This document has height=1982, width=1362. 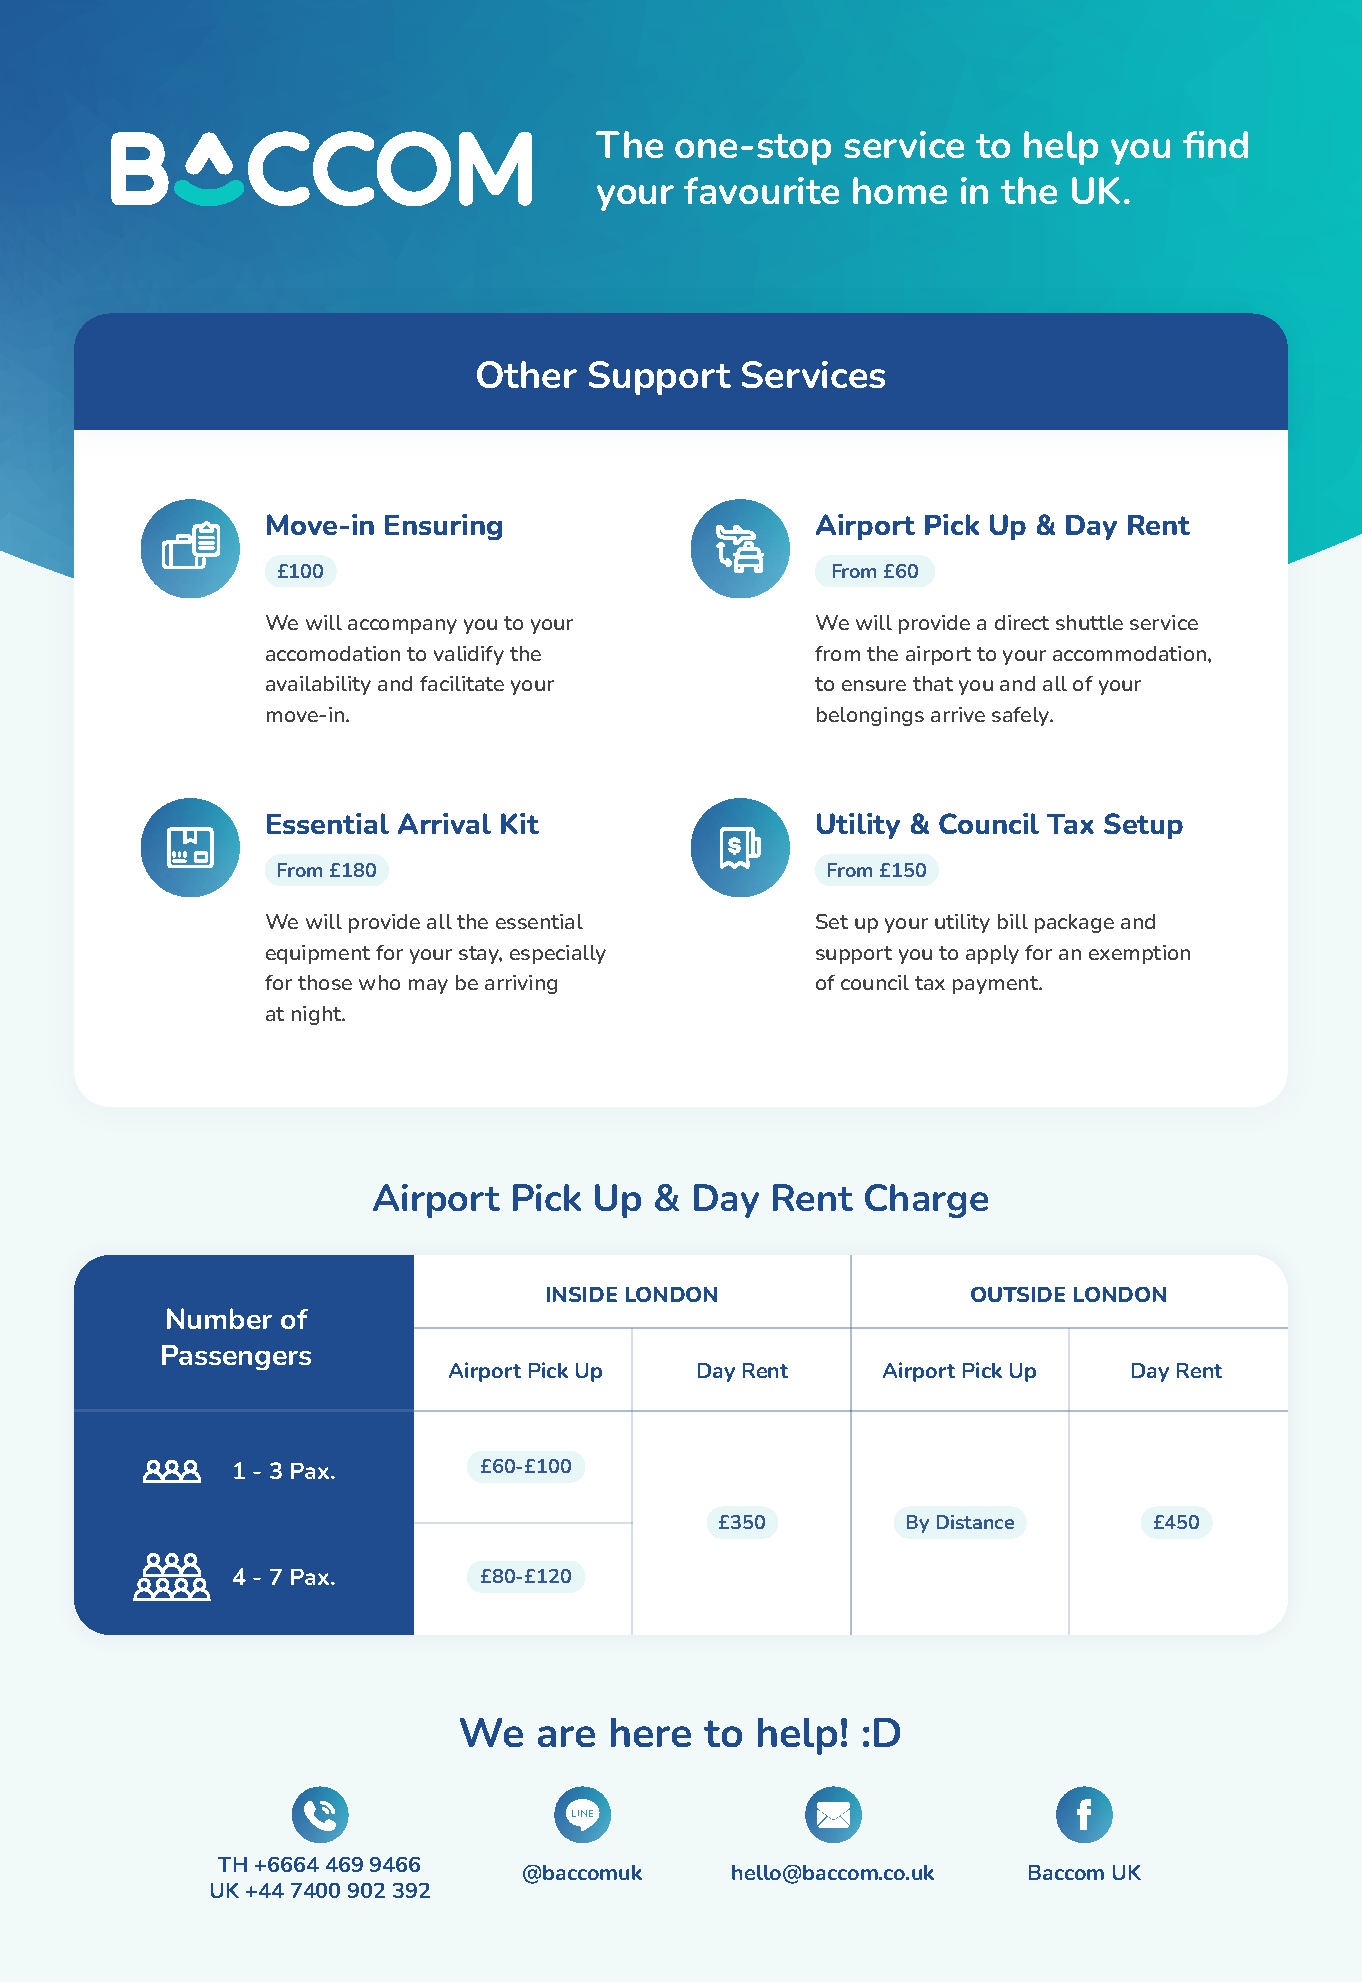 I want to click on especially, so click(x=558, y=954).
